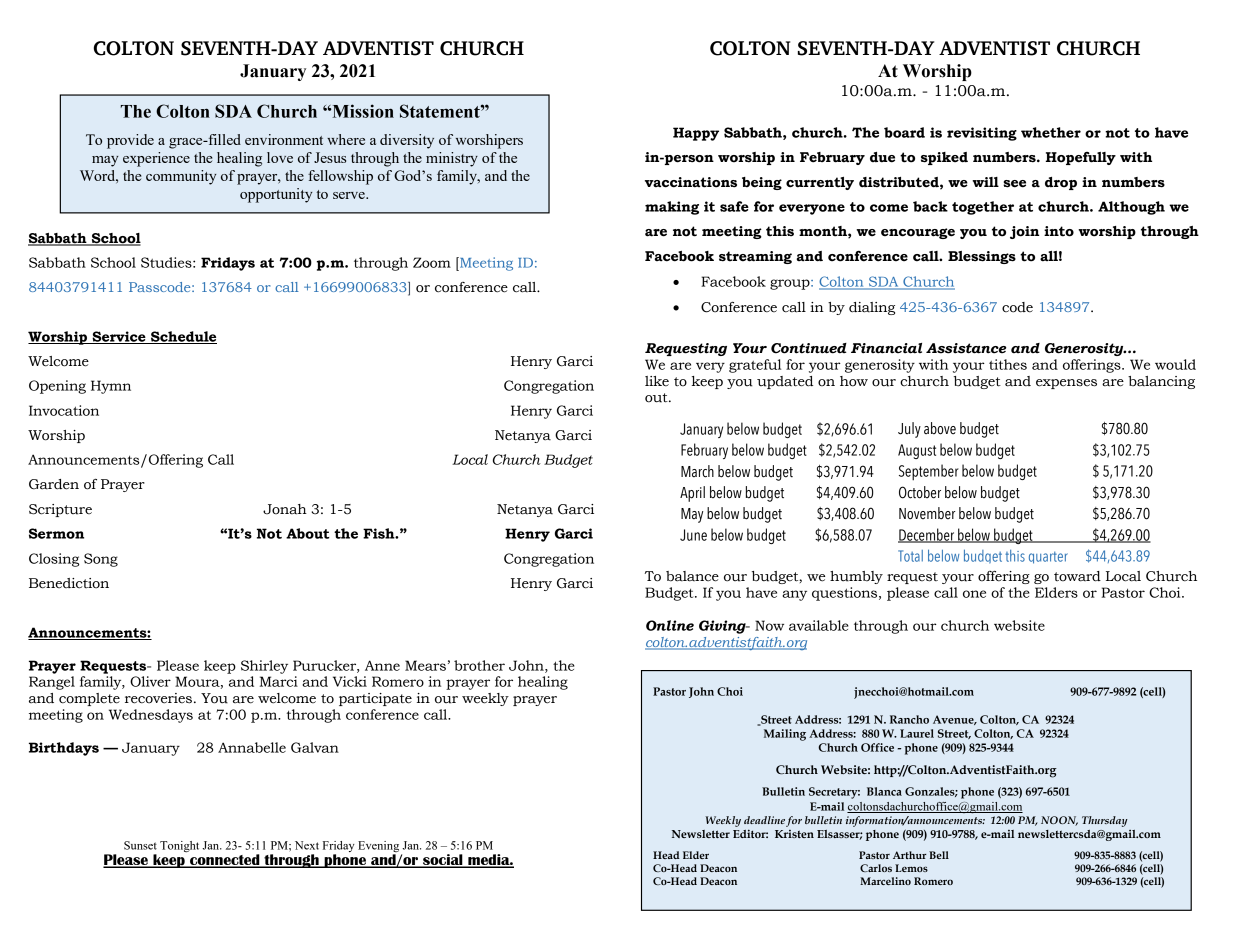 This page has height=952, width=1233. Describe the element at coordinates (927, 513) in the page. I see `November` at that location.
